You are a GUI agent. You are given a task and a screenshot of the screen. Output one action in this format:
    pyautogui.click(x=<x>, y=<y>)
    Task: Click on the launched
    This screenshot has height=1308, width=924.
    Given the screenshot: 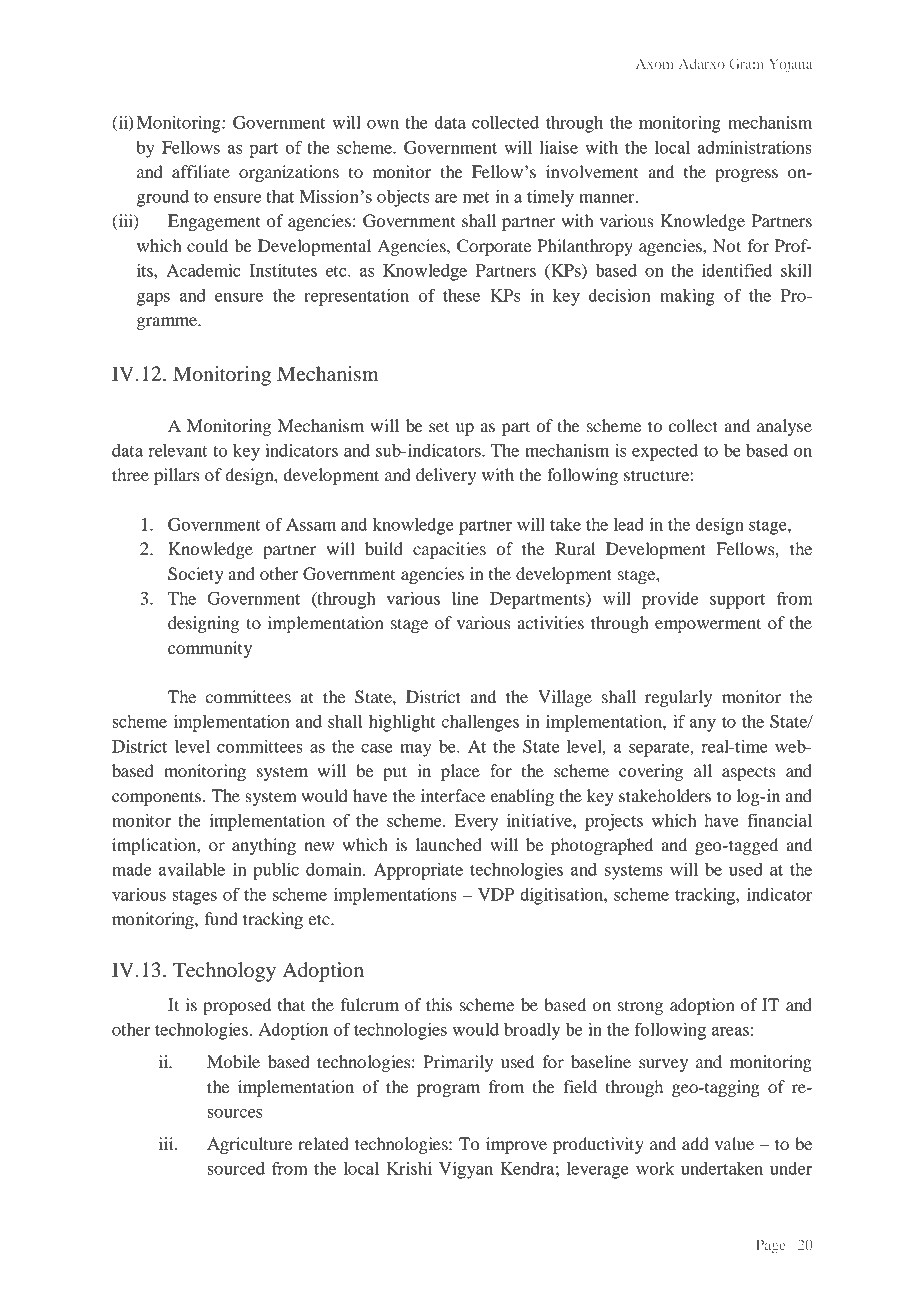 What is the action you would take?
    pyautogui.click(x=449, y=844)
